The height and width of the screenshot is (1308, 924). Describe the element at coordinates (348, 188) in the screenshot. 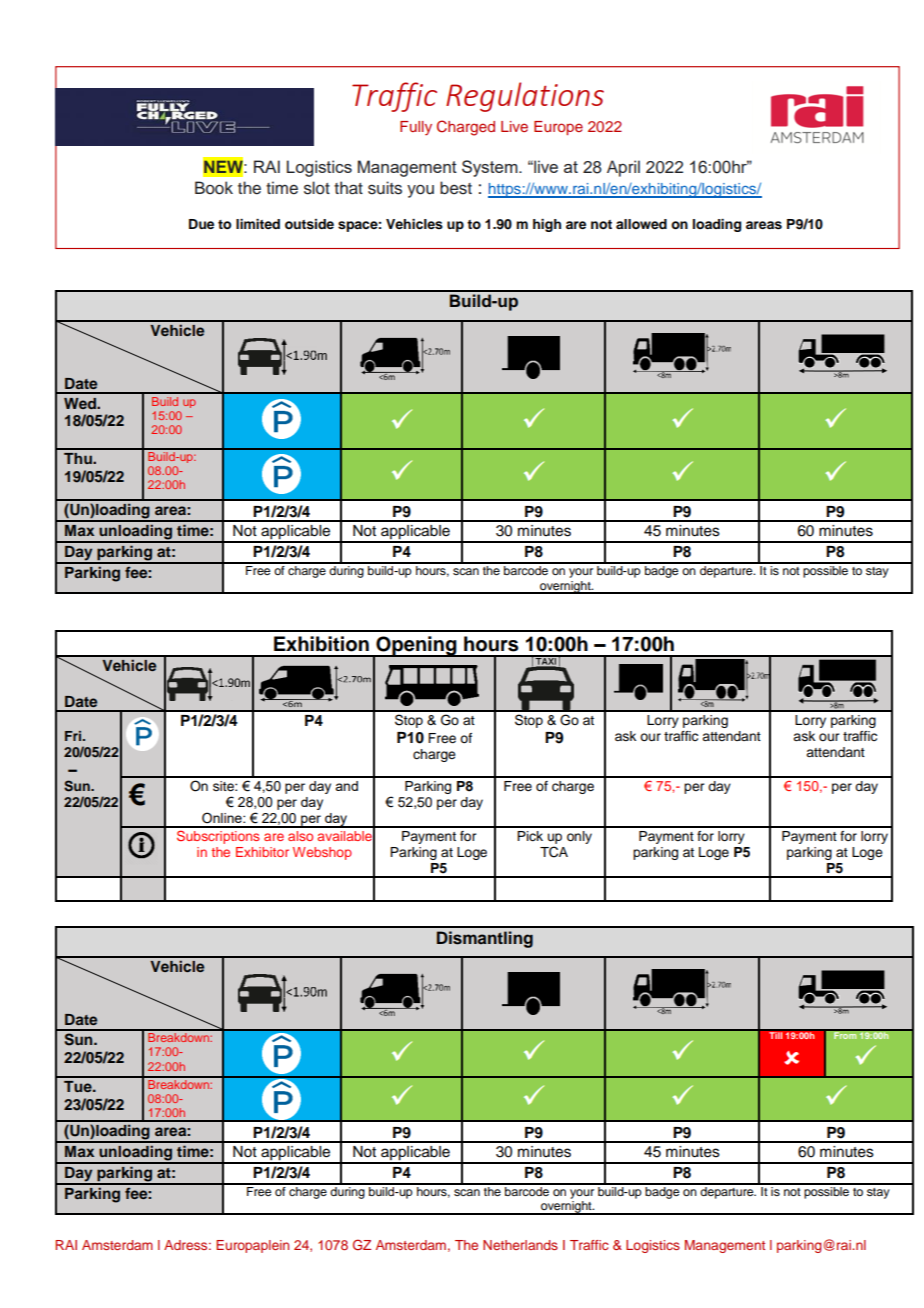

I see `that` at that location.
